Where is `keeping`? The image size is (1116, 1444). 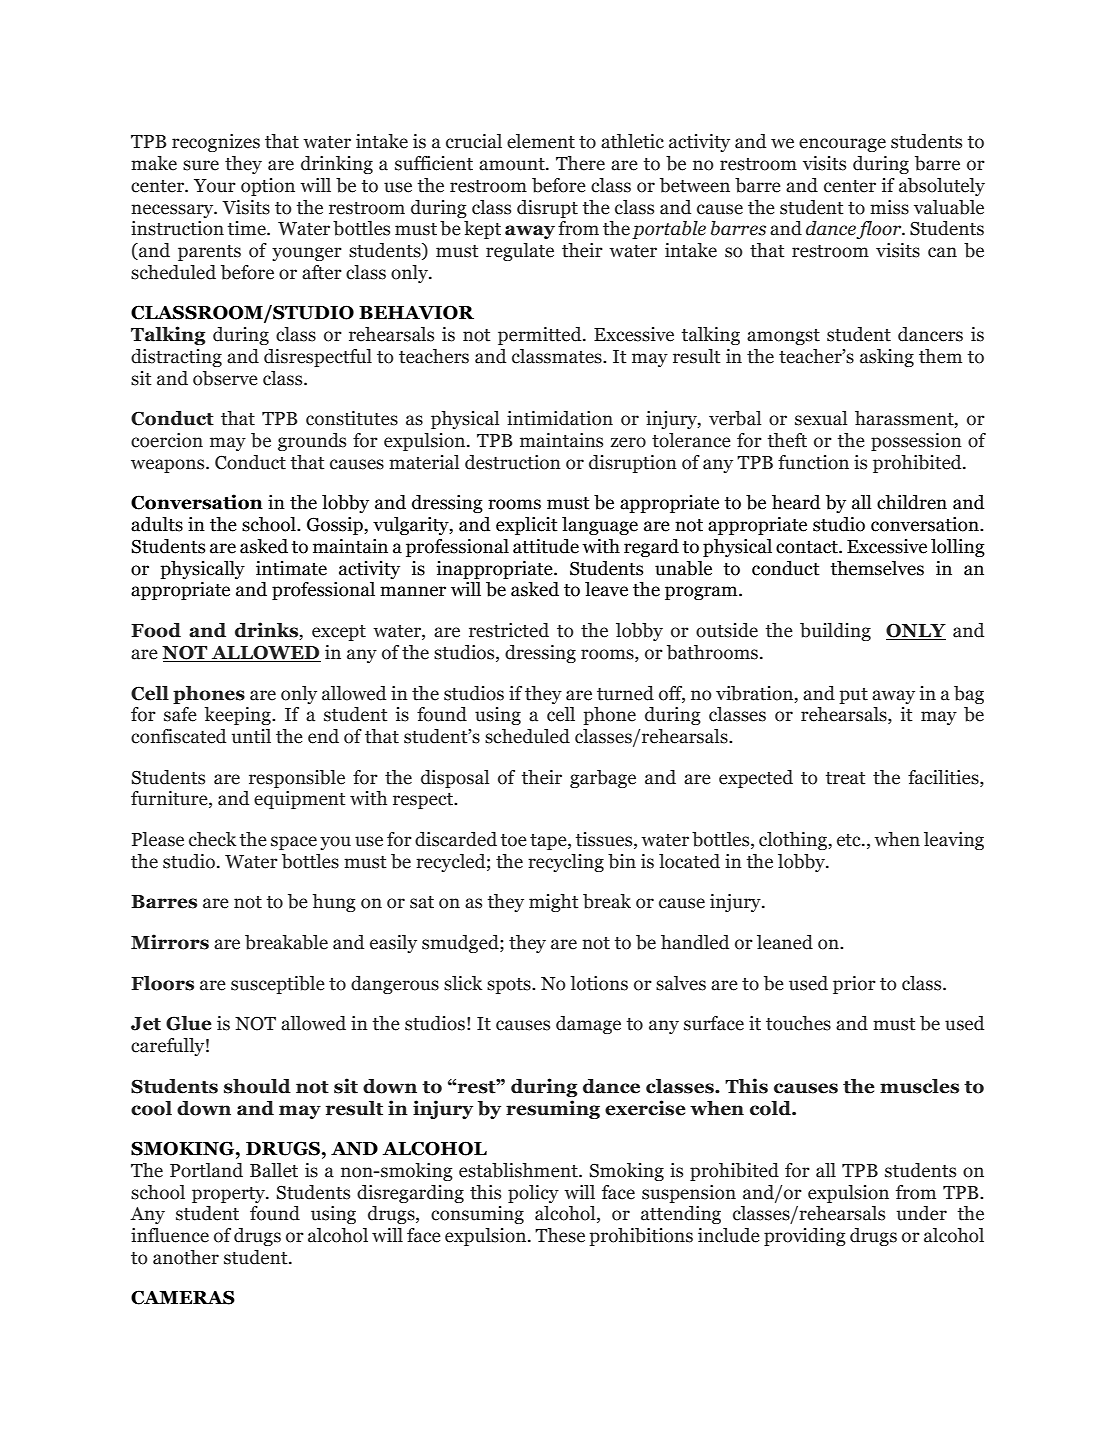
keeping is located at coordinates (239, 716).
